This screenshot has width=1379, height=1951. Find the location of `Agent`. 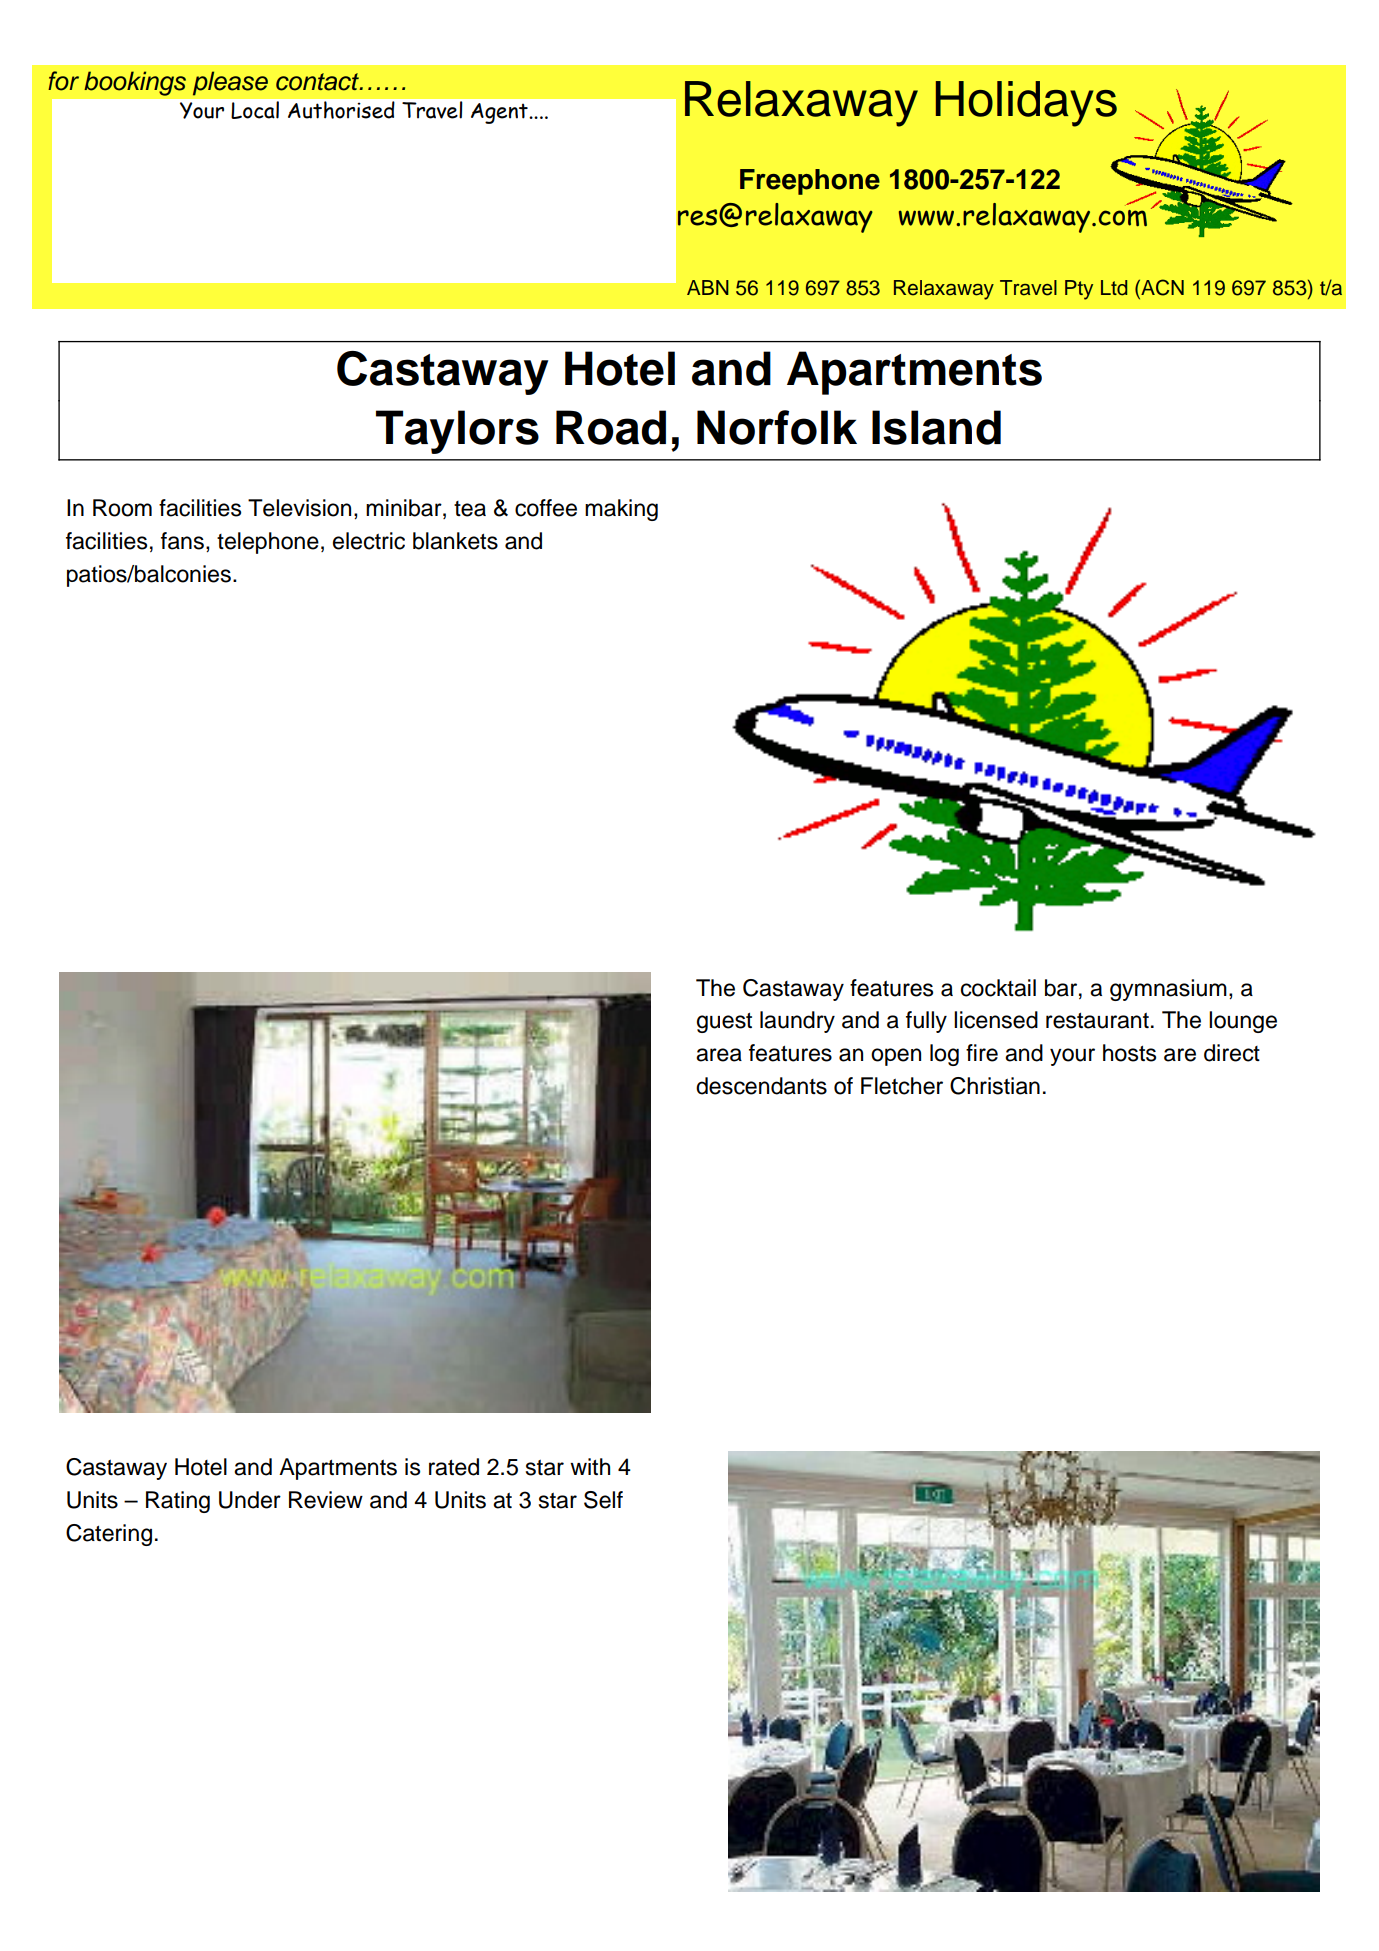

Agent is located at coordinates (500, 113).
